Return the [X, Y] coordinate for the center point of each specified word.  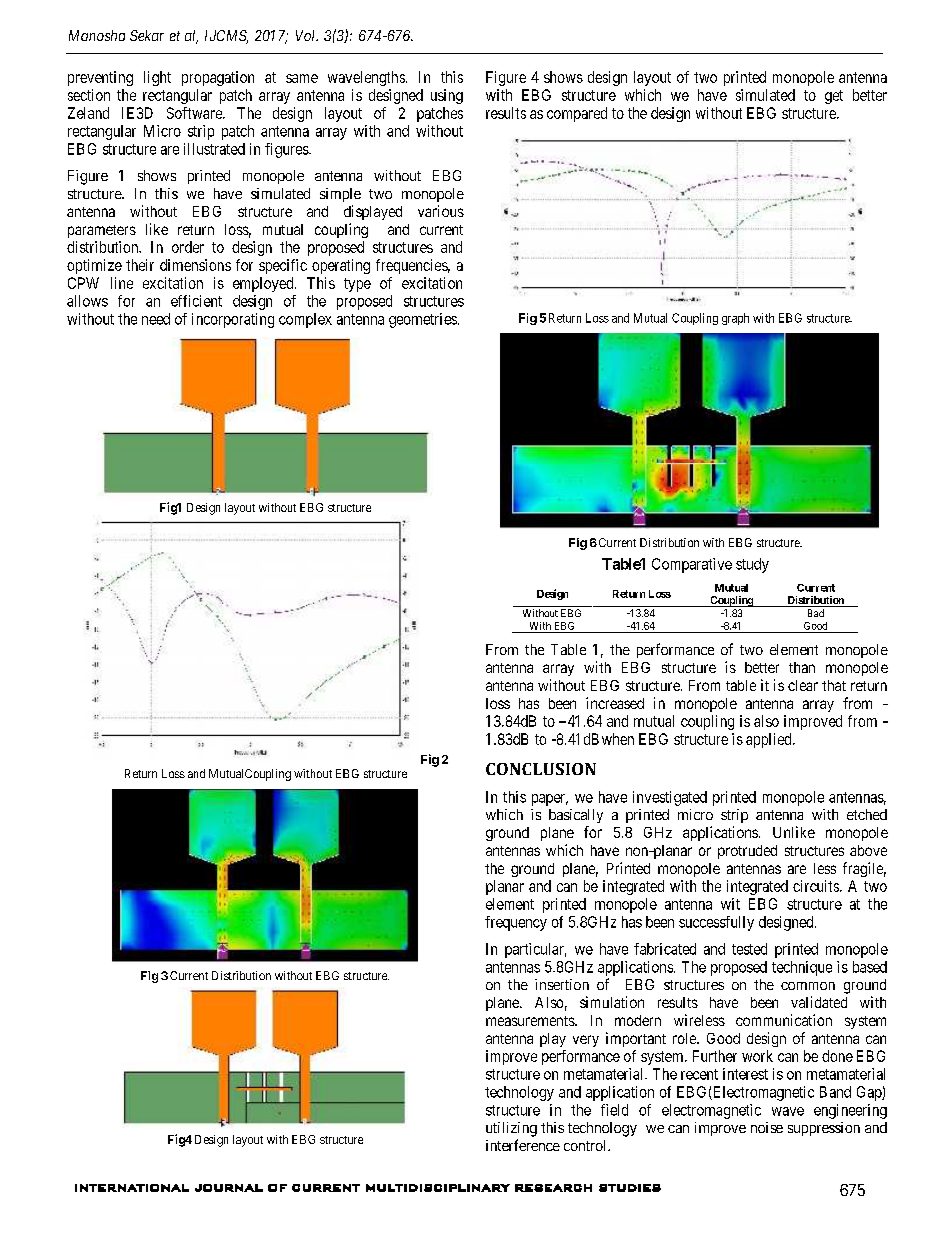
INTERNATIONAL [132, 1188]
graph [735, 319]
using [447, 96]
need [156, 319]
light [157, 78]
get [834, 97]
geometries [423, 320]
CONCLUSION [541, 769]
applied [770, 740]
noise [767, 1127]
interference [523, 1145]
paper [550, 800]
